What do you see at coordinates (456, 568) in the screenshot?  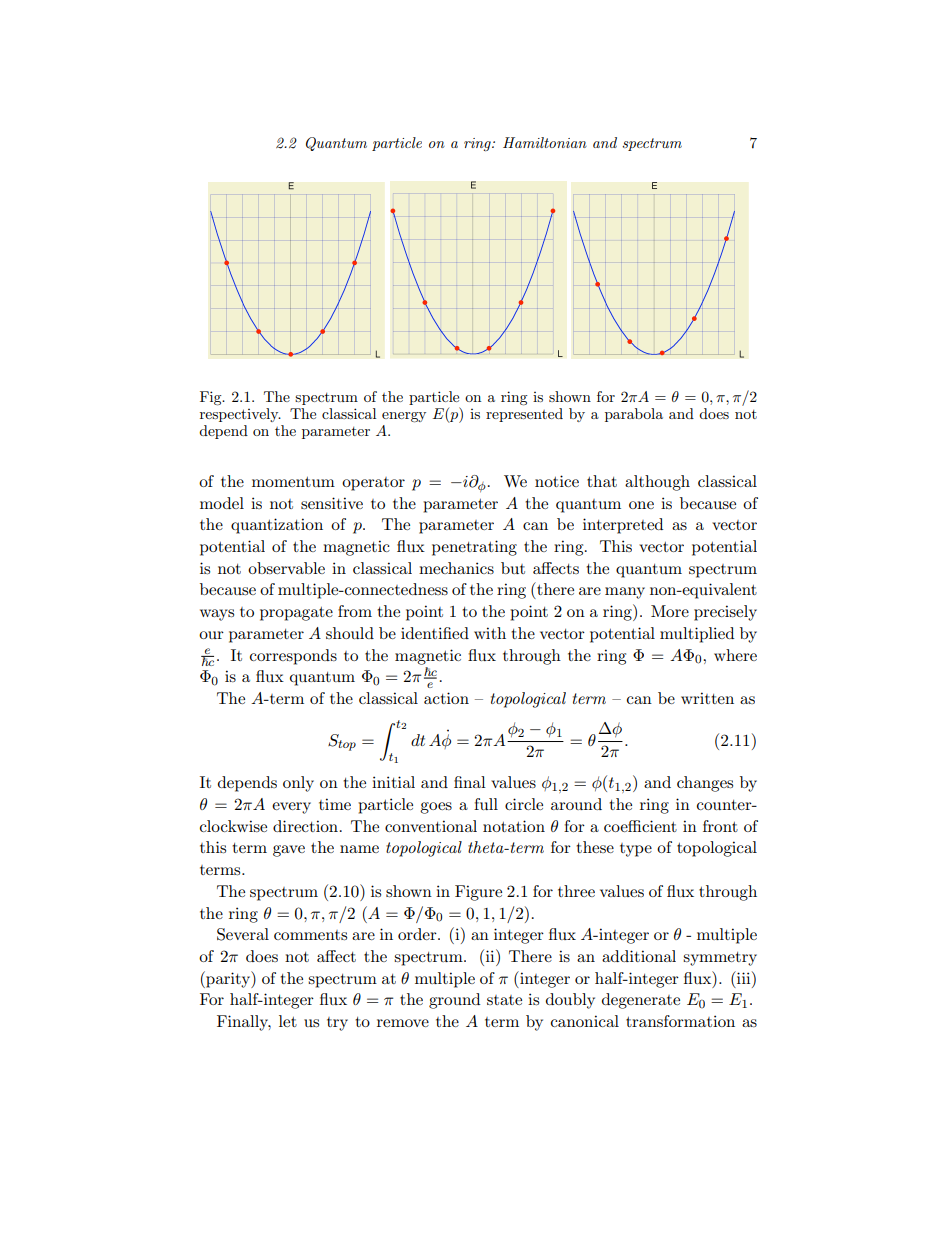 I see `mechanics` at bounding box center [456, 568].
